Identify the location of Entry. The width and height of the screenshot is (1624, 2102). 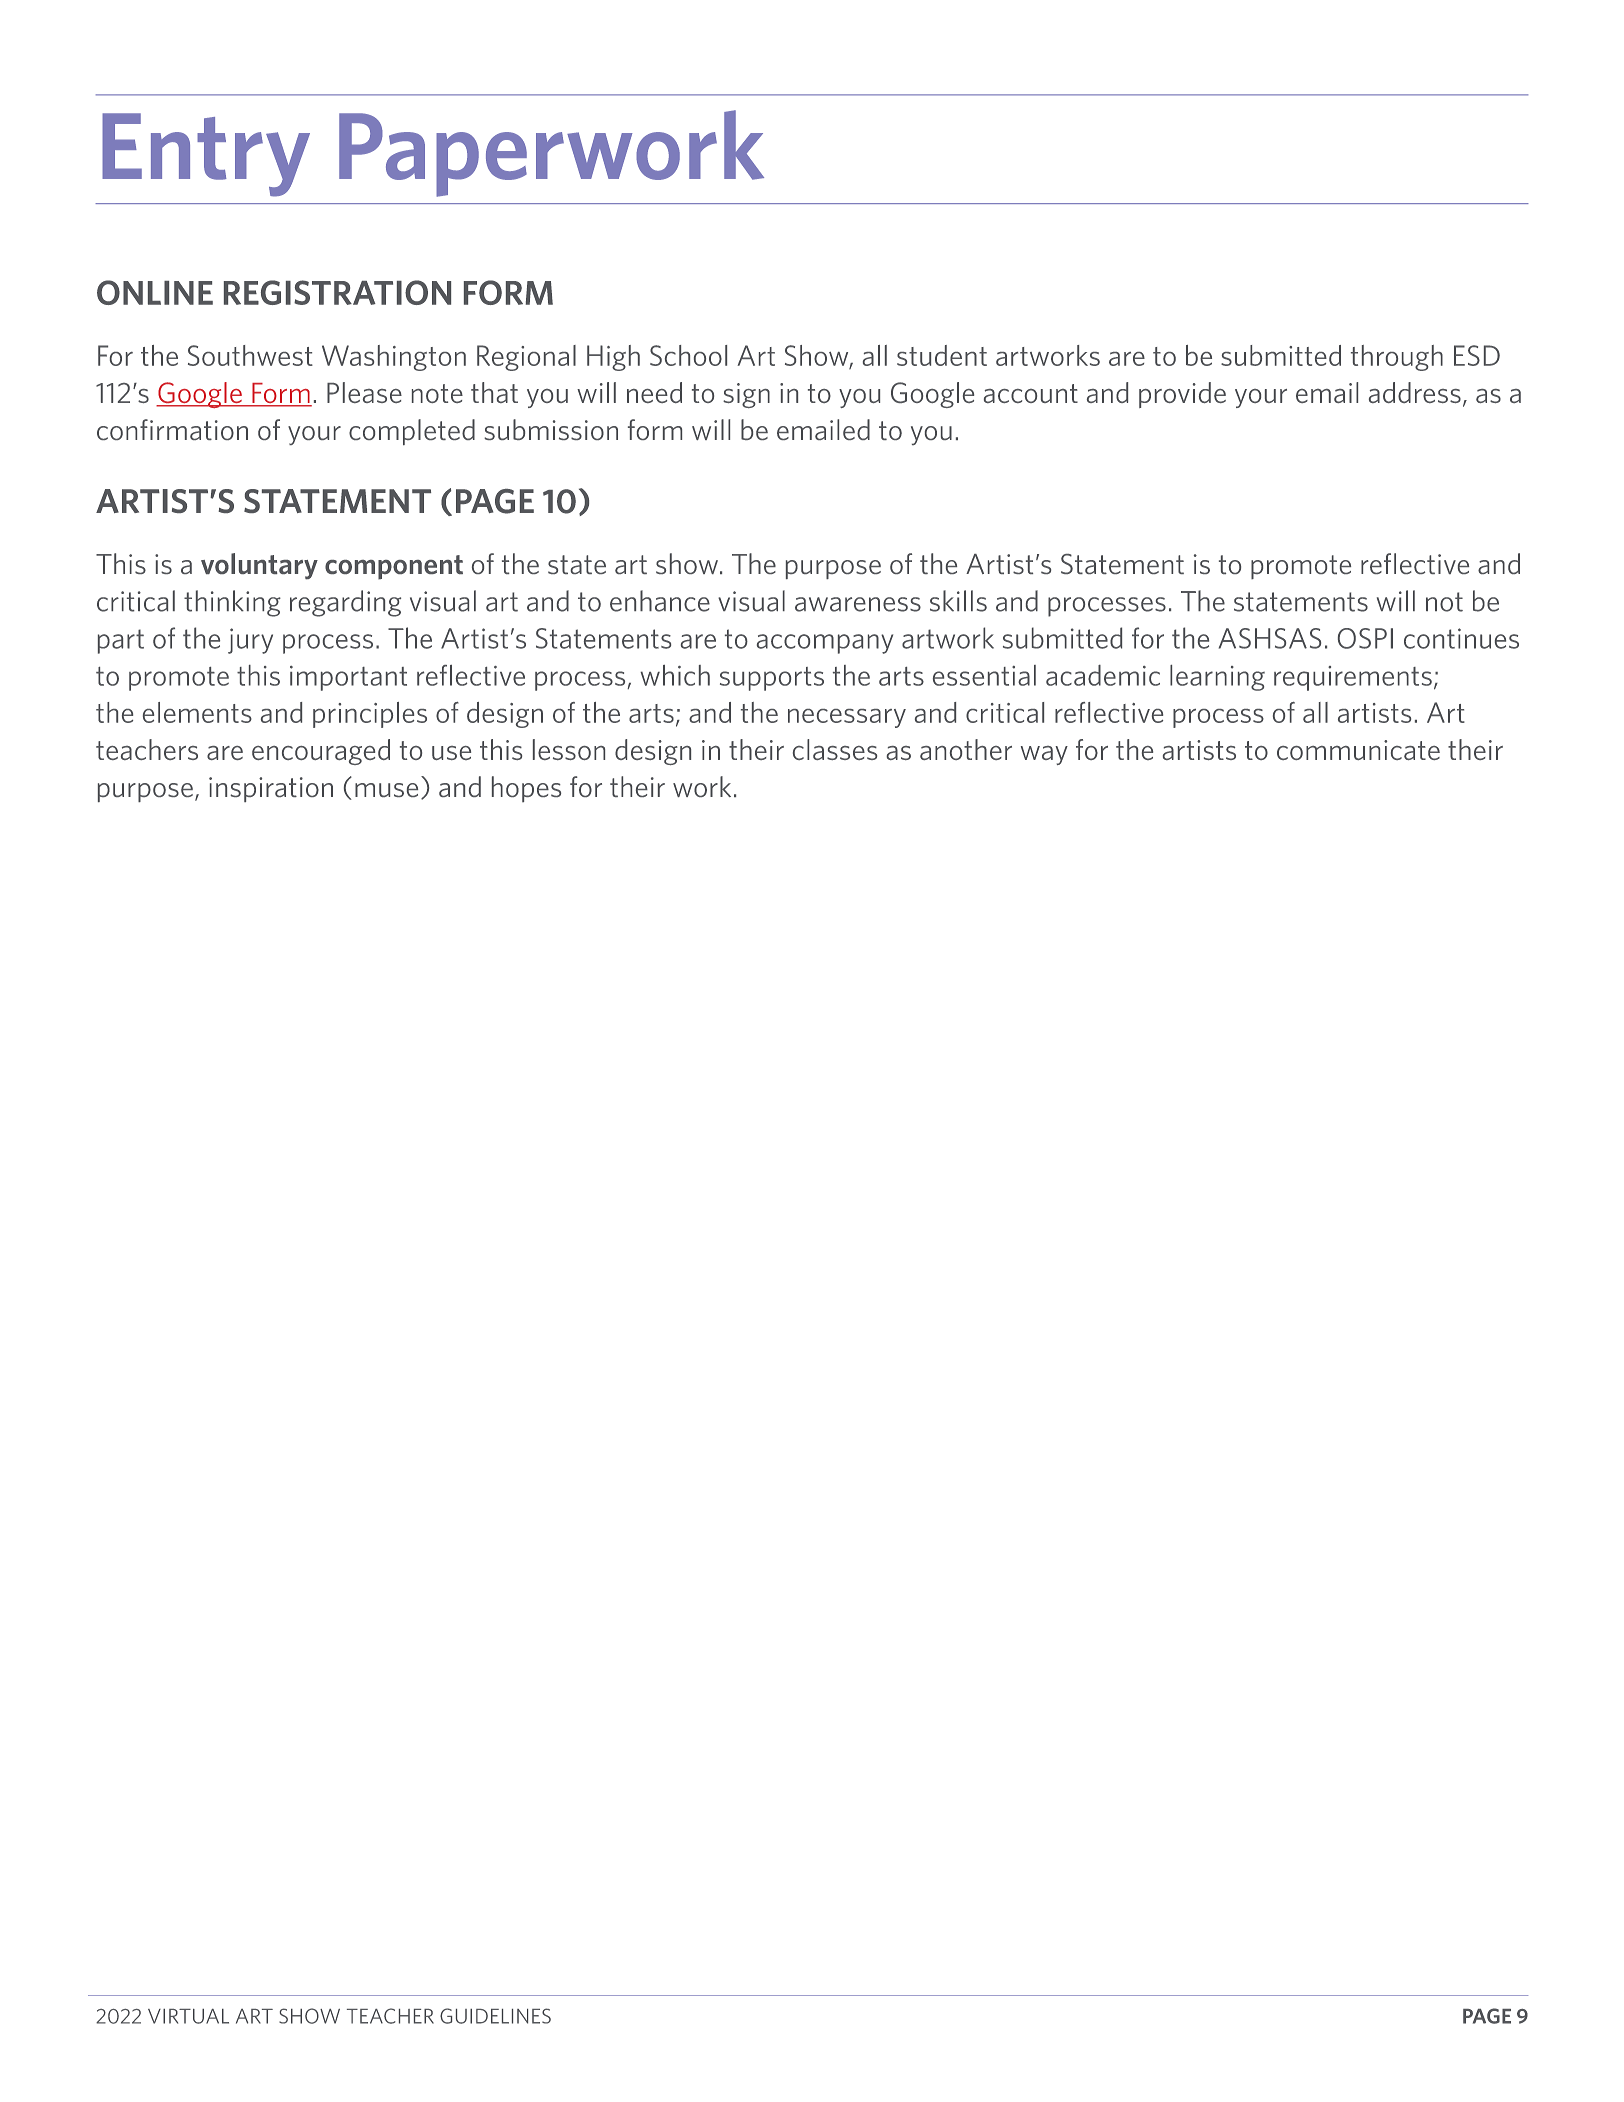
(206, 155).
